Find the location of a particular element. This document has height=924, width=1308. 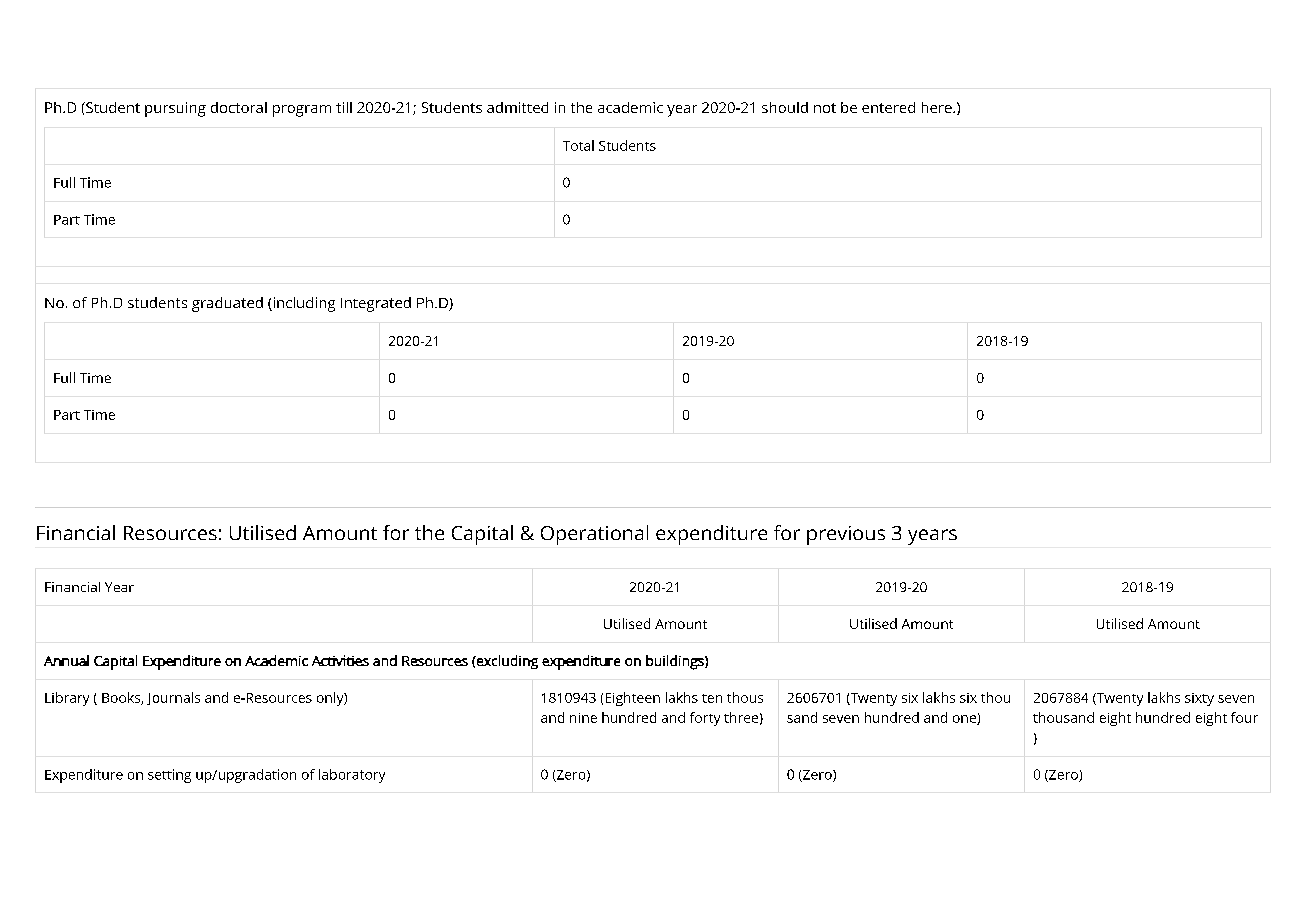

here is located at coordinates (937, 107).
